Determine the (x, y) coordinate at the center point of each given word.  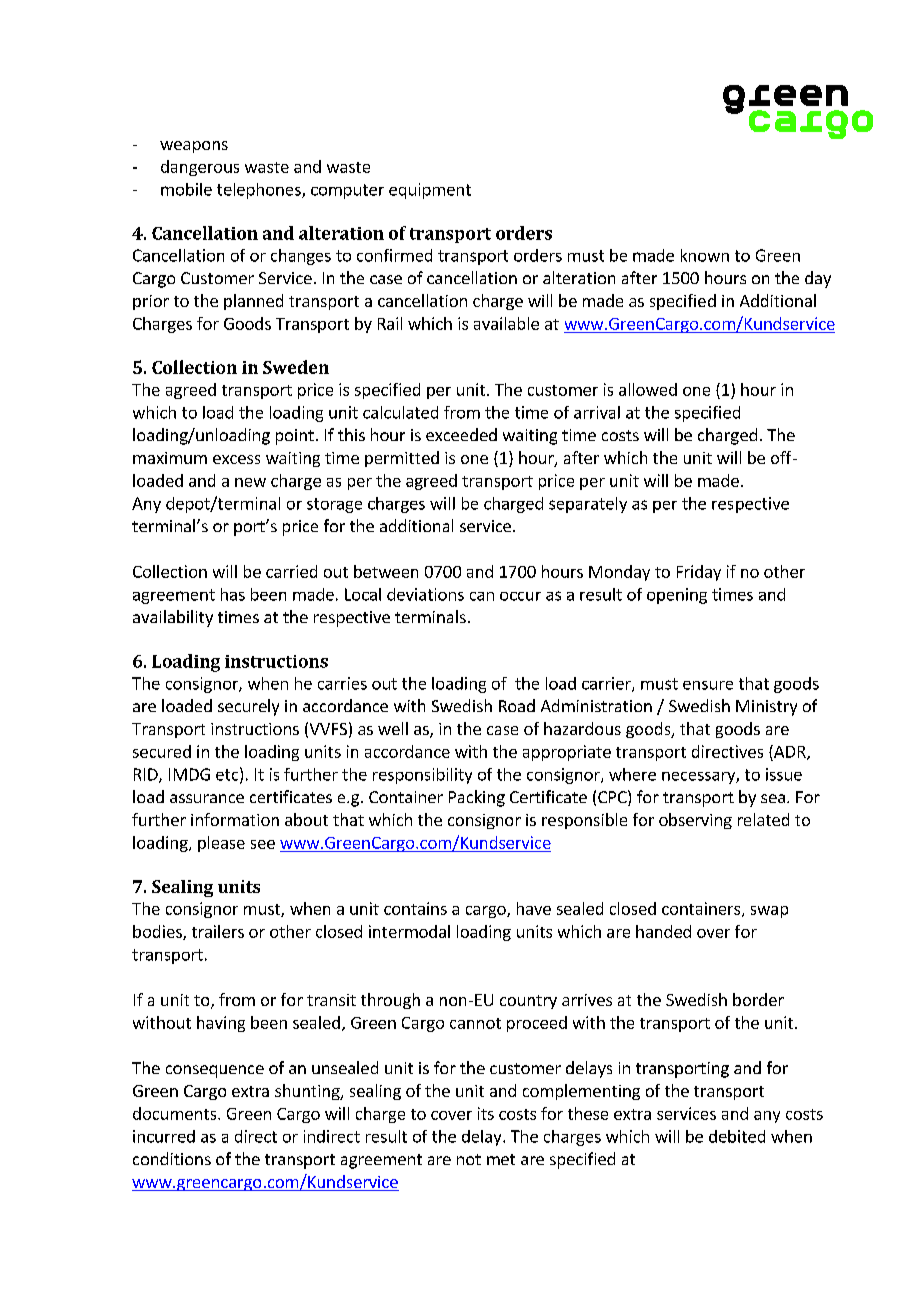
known (705, 255)
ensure (708, 685)
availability (173, 618)
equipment (430, 191)
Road (517, 705)
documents (176, 1113)
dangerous (200, 168)
